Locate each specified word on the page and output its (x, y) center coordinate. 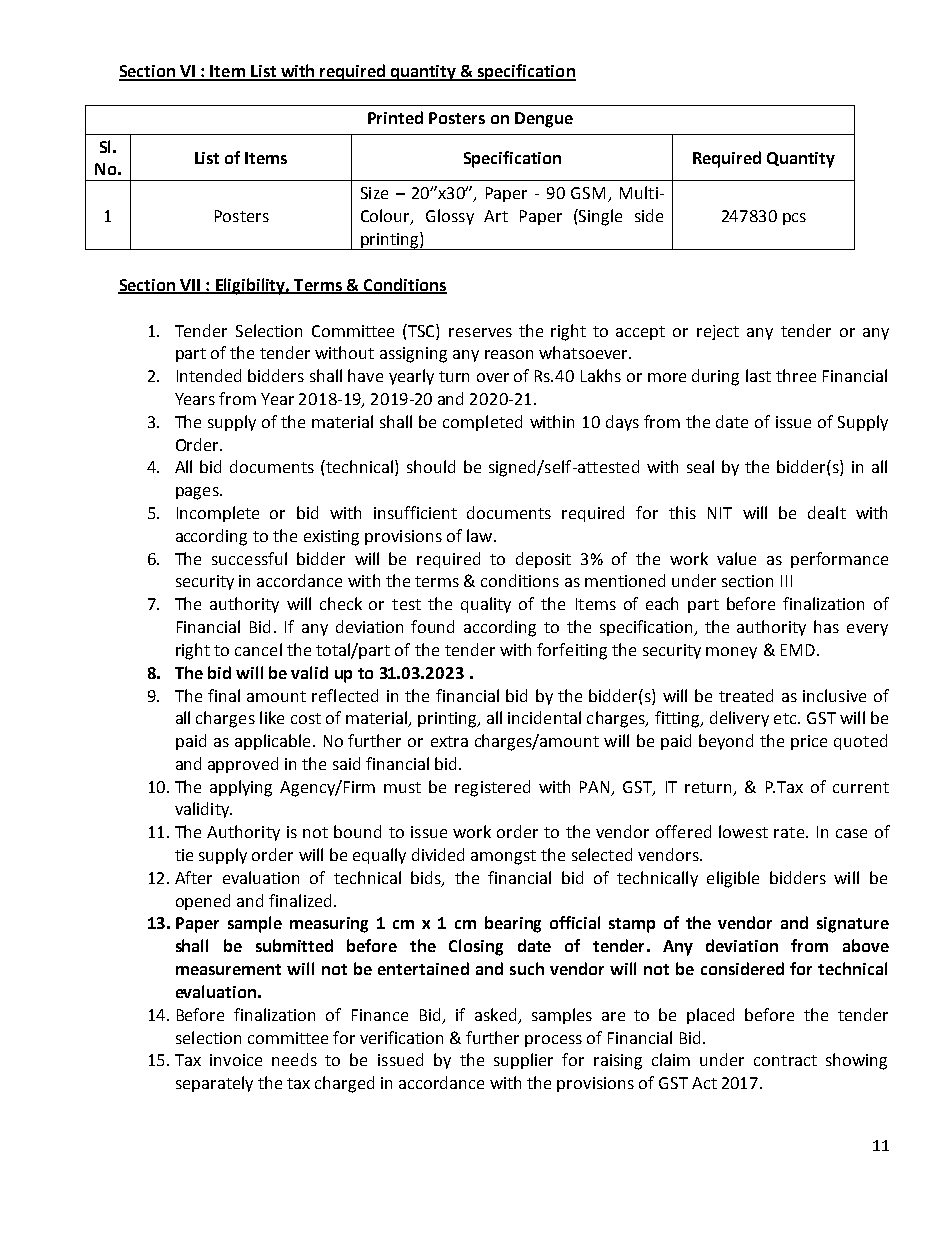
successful (249, 558)
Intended (209, 375)
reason (509, 354)
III (786, 581)
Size (374, 193)
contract (785, 1060)
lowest (743, 831)
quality (486, 605)
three (796, 375)
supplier (523, 1061)
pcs (794, 219)
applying (241, 788)
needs (294, 1059)
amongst (503, 857)
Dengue (544, 120)
